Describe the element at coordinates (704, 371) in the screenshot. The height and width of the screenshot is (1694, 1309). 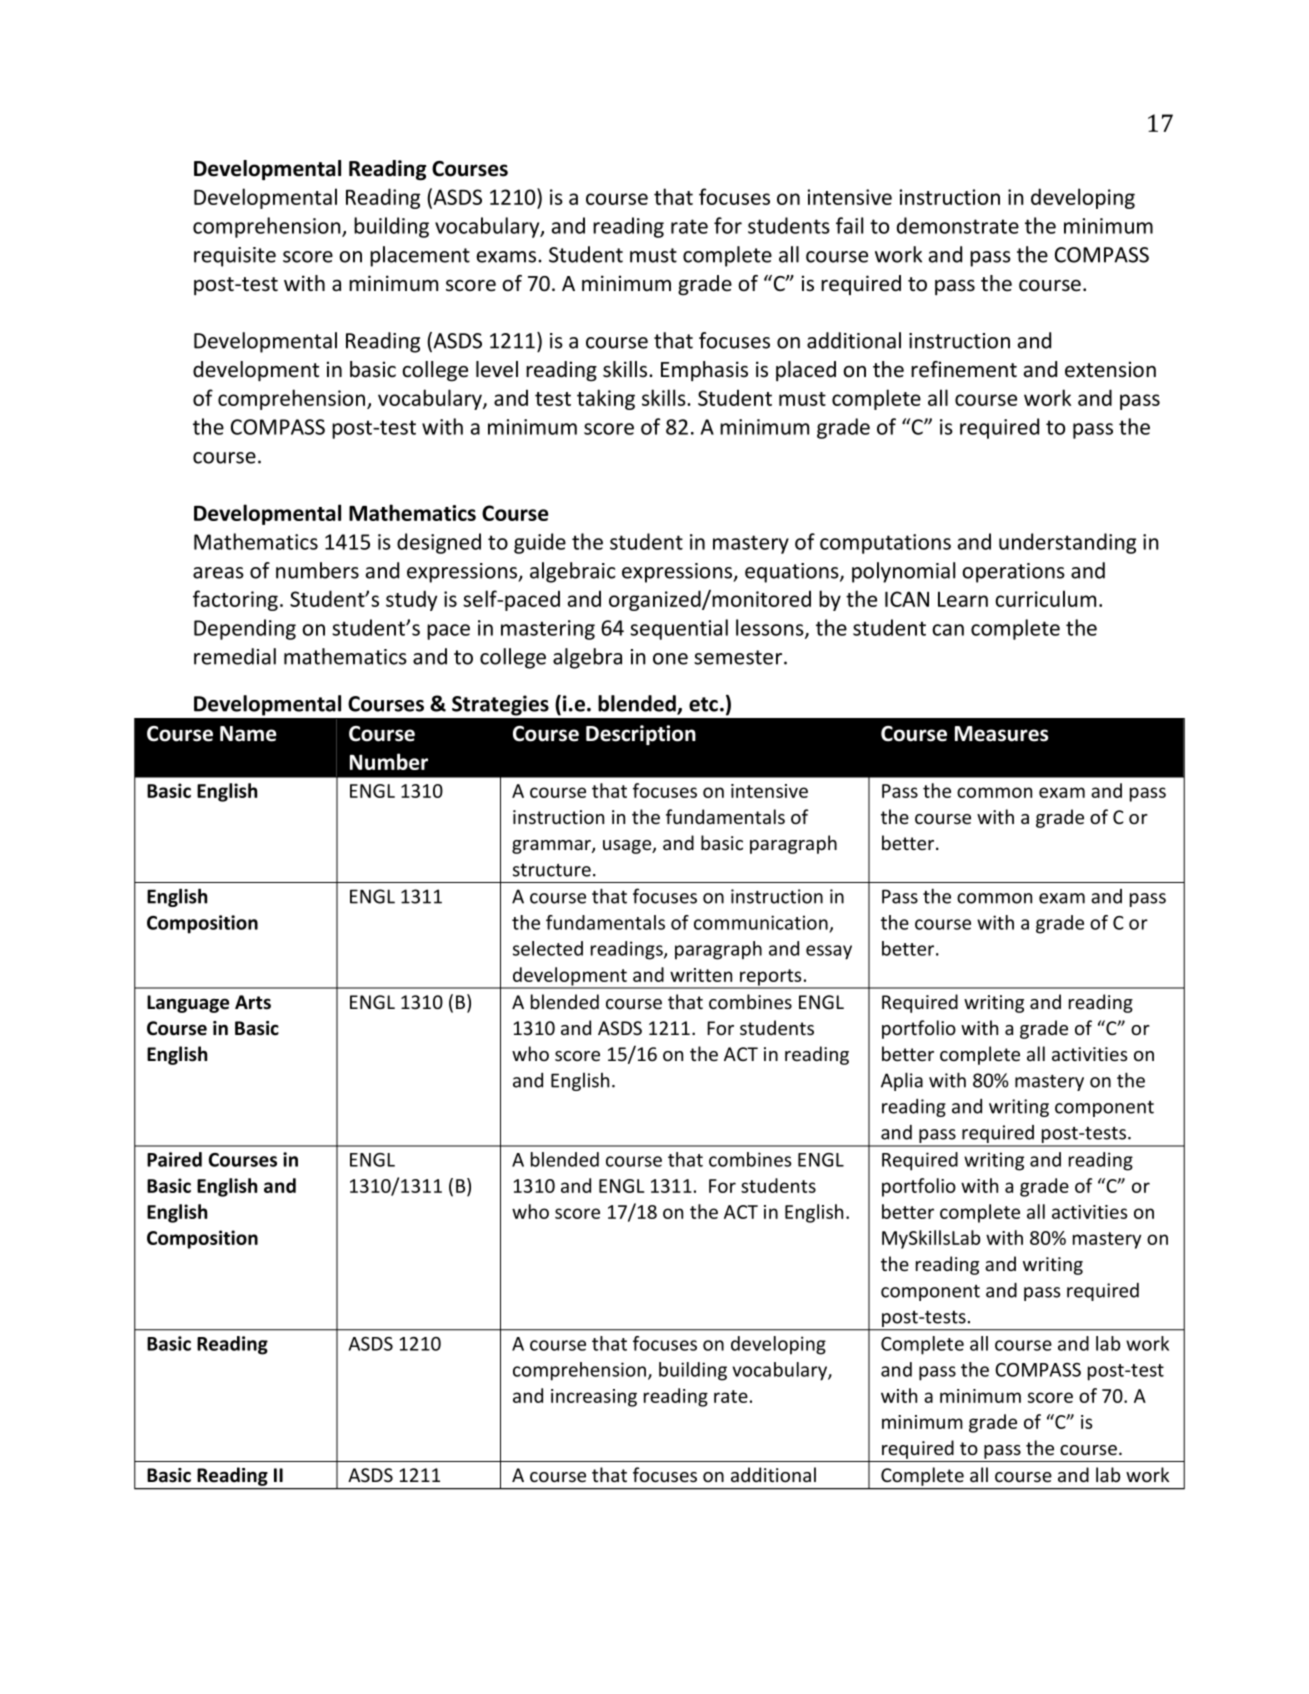
I see `Emphasis` at that location.
